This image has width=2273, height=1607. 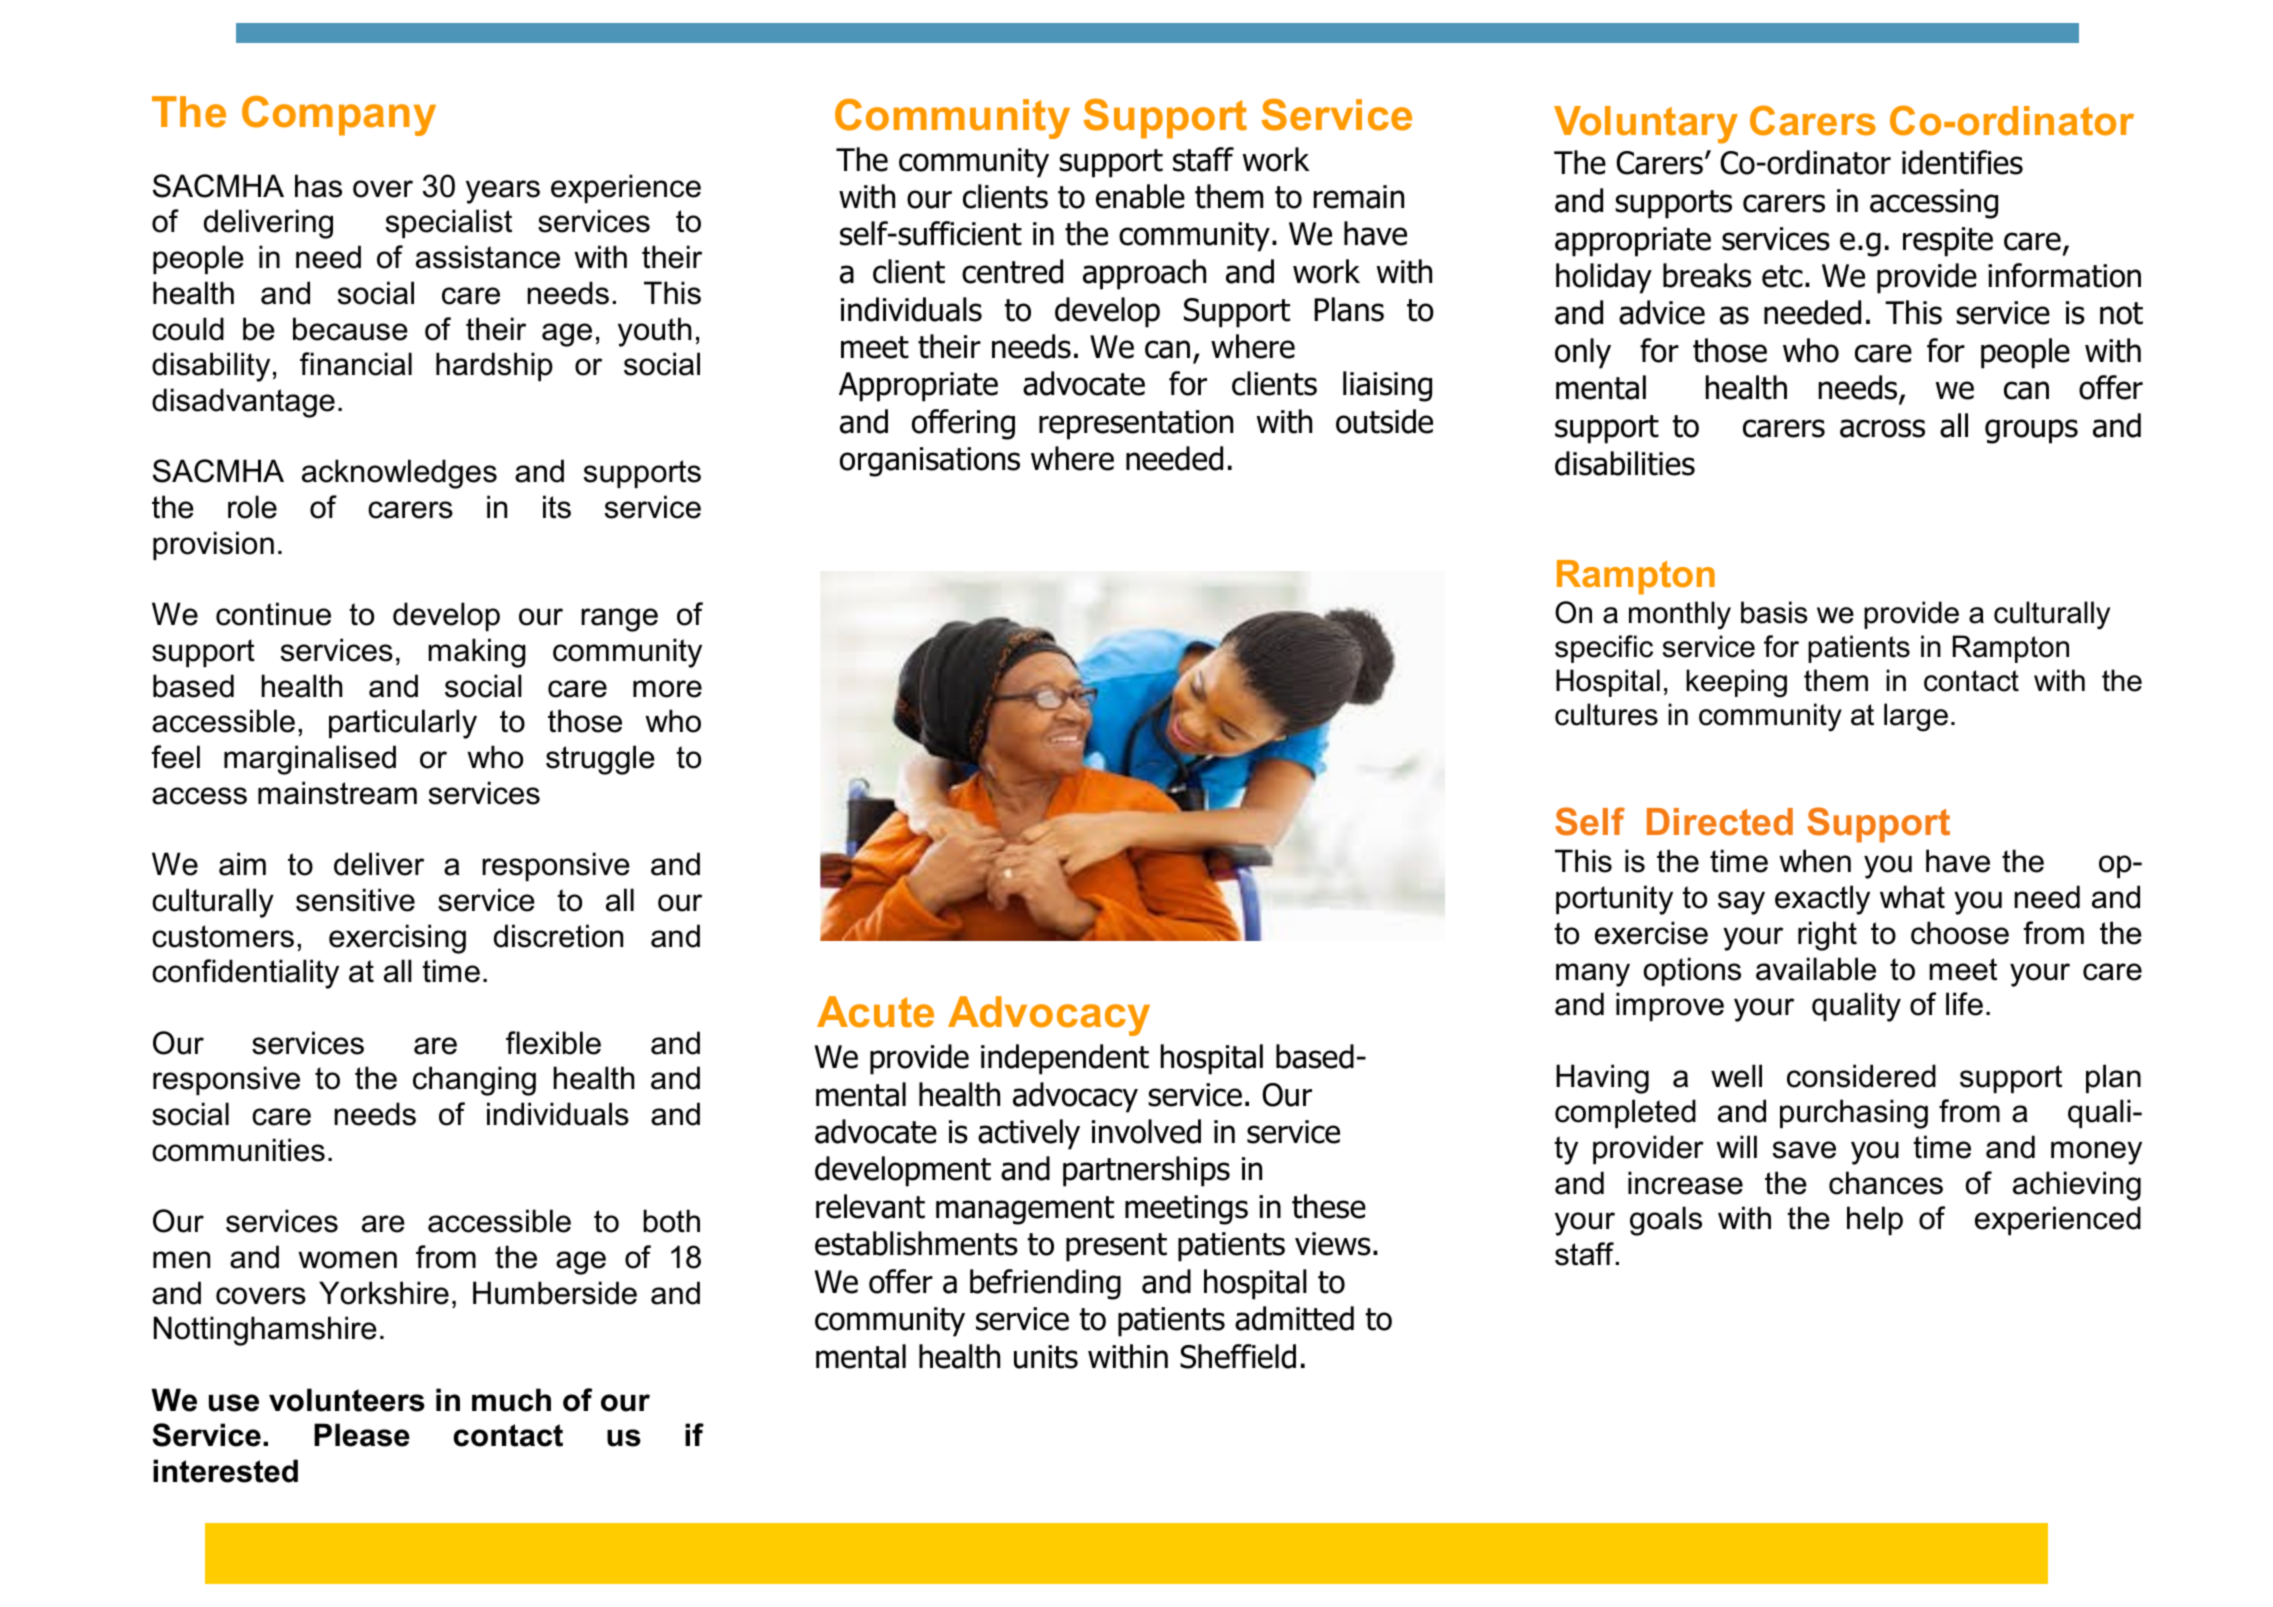 What do you see at coordinates (362, 1435) in the image?
I see `Please` at bounding box center [362, 1435].
